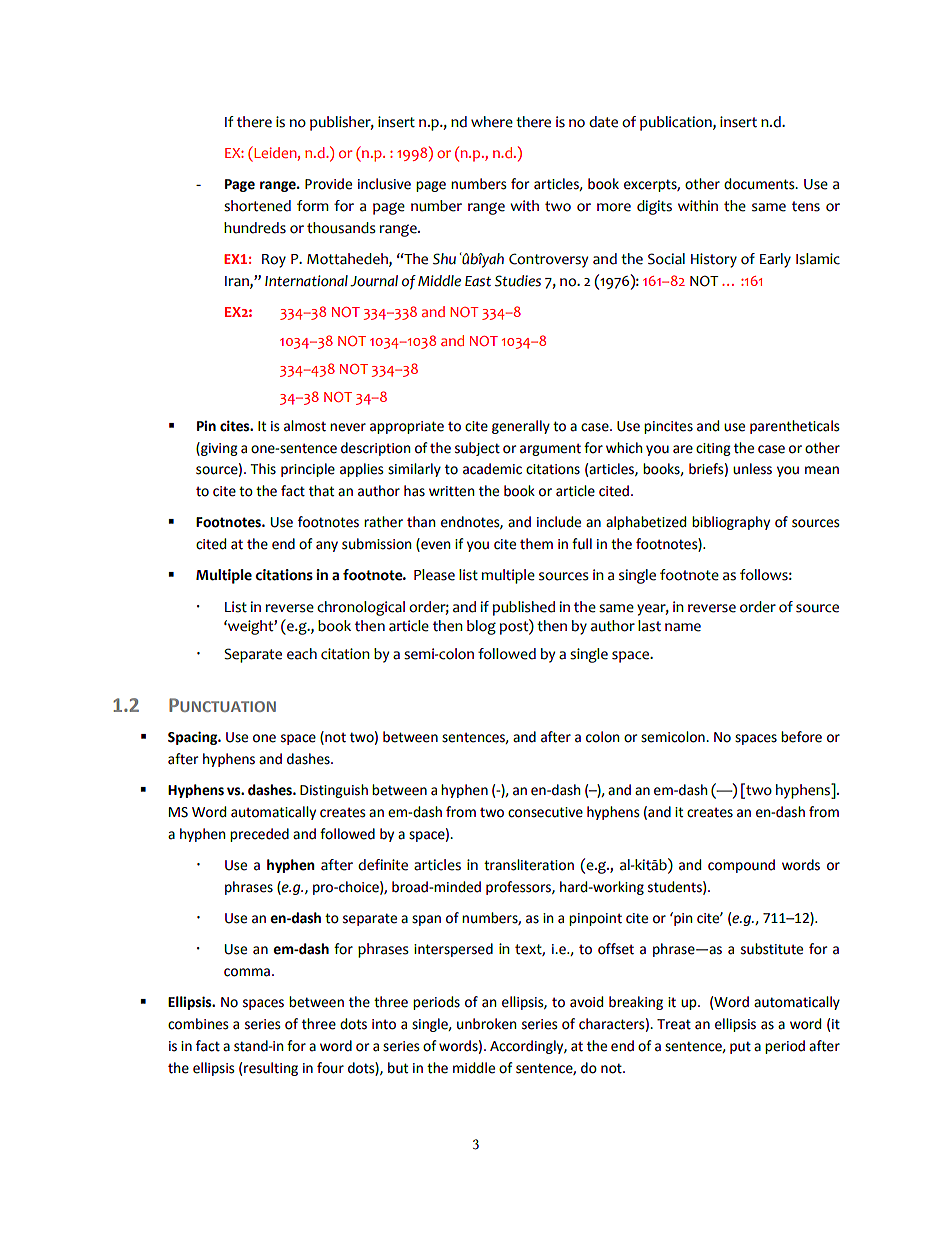 The height and width of the document is (1233, 952). Describe the element at coordinates (521, 427) in the document. I see `generally` at that location.
